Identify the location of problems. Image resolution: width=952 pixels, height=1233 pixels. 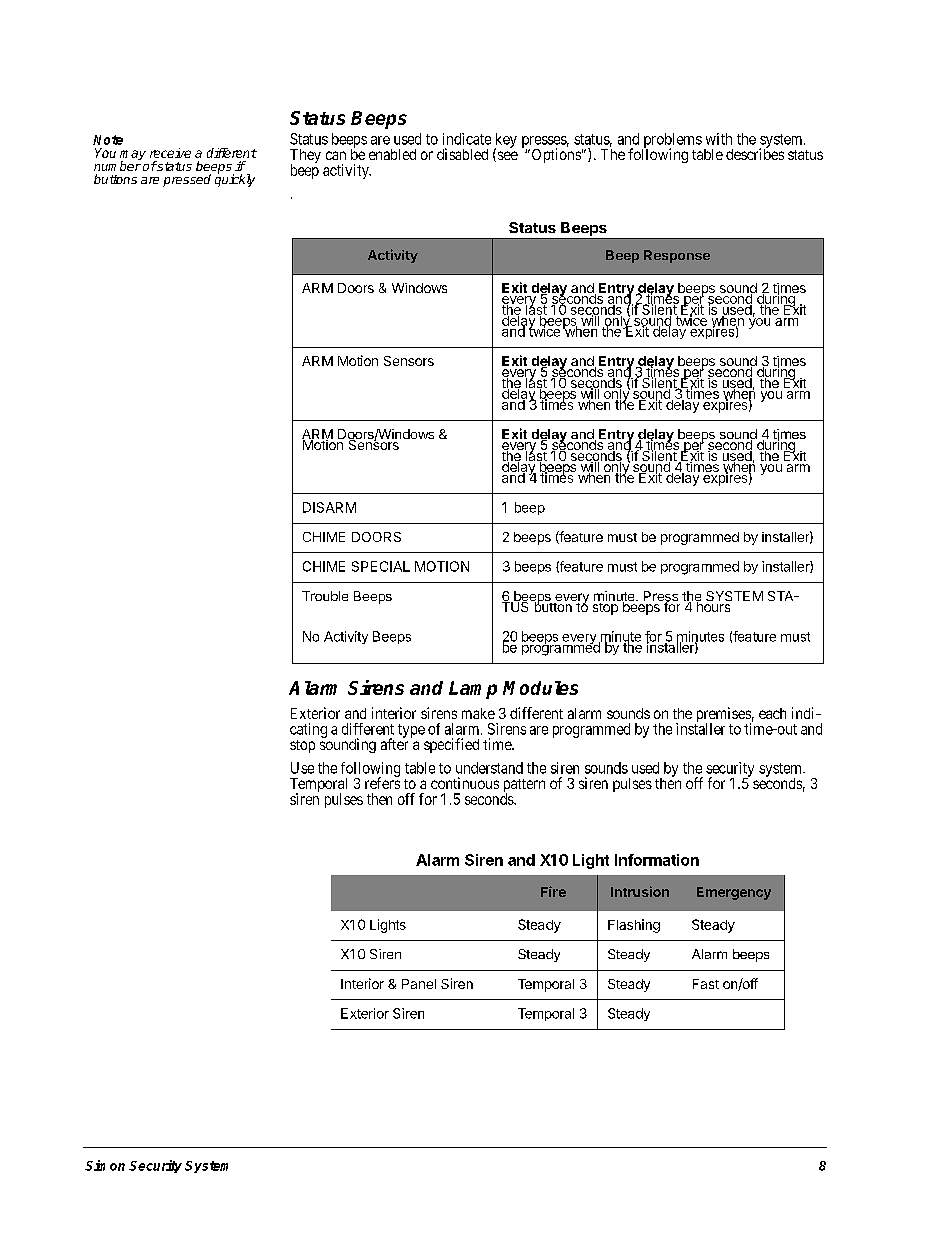
(672, 141).
